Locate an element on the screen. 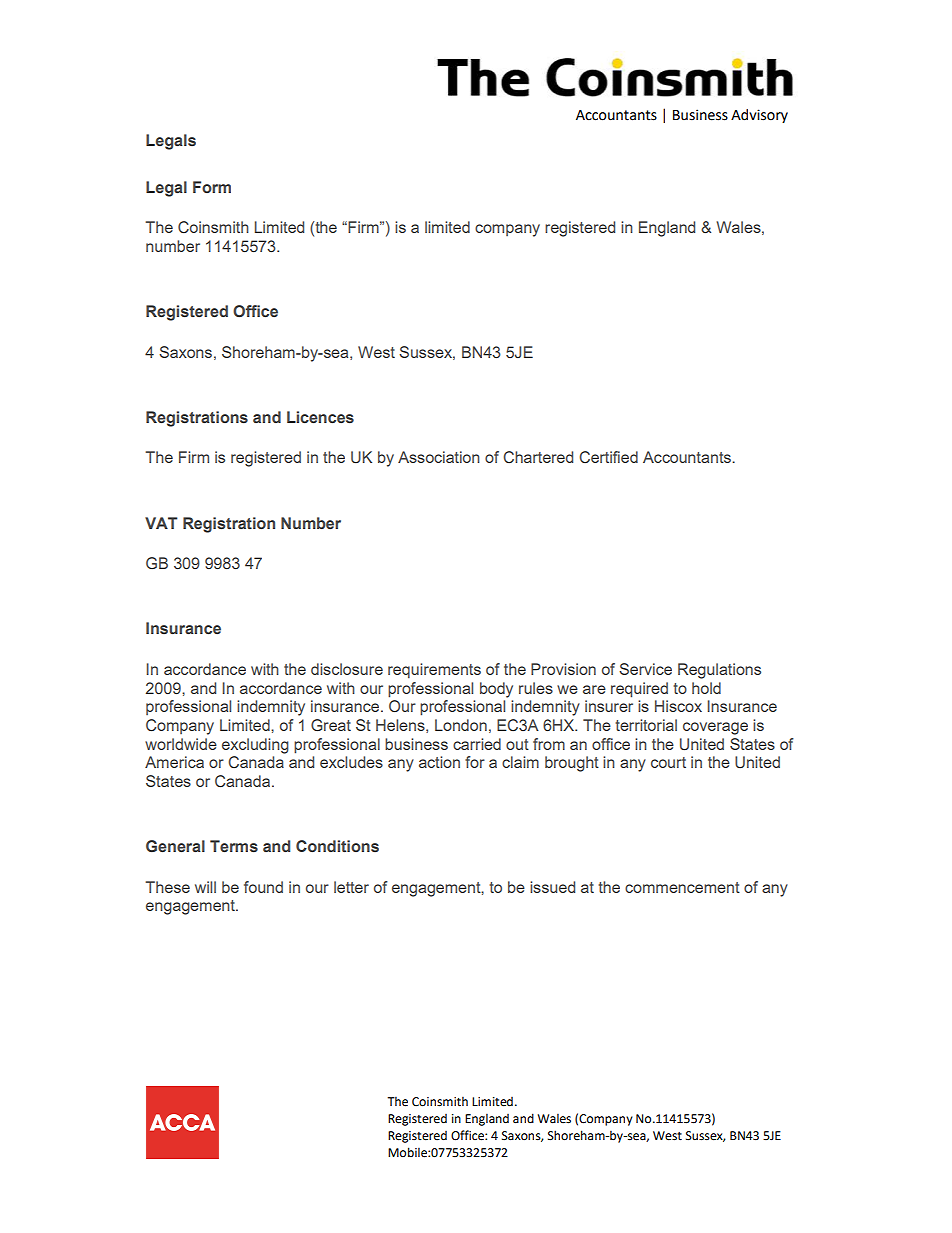  Advisory is located at coordinates (759, 116).
